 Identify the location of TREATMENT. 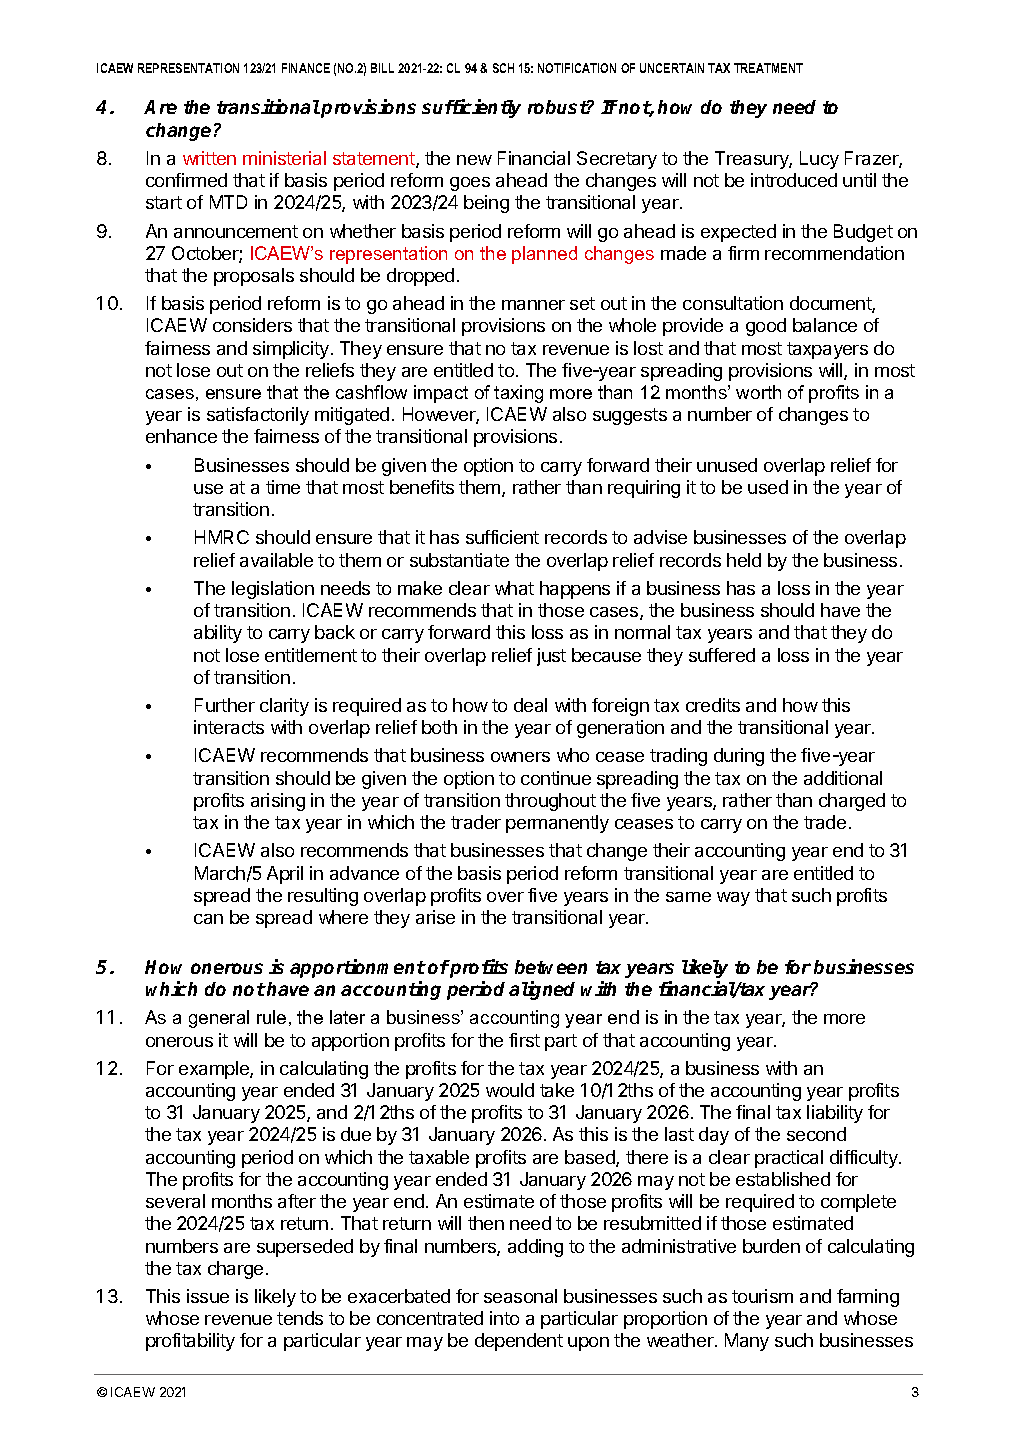
(768, 68).
